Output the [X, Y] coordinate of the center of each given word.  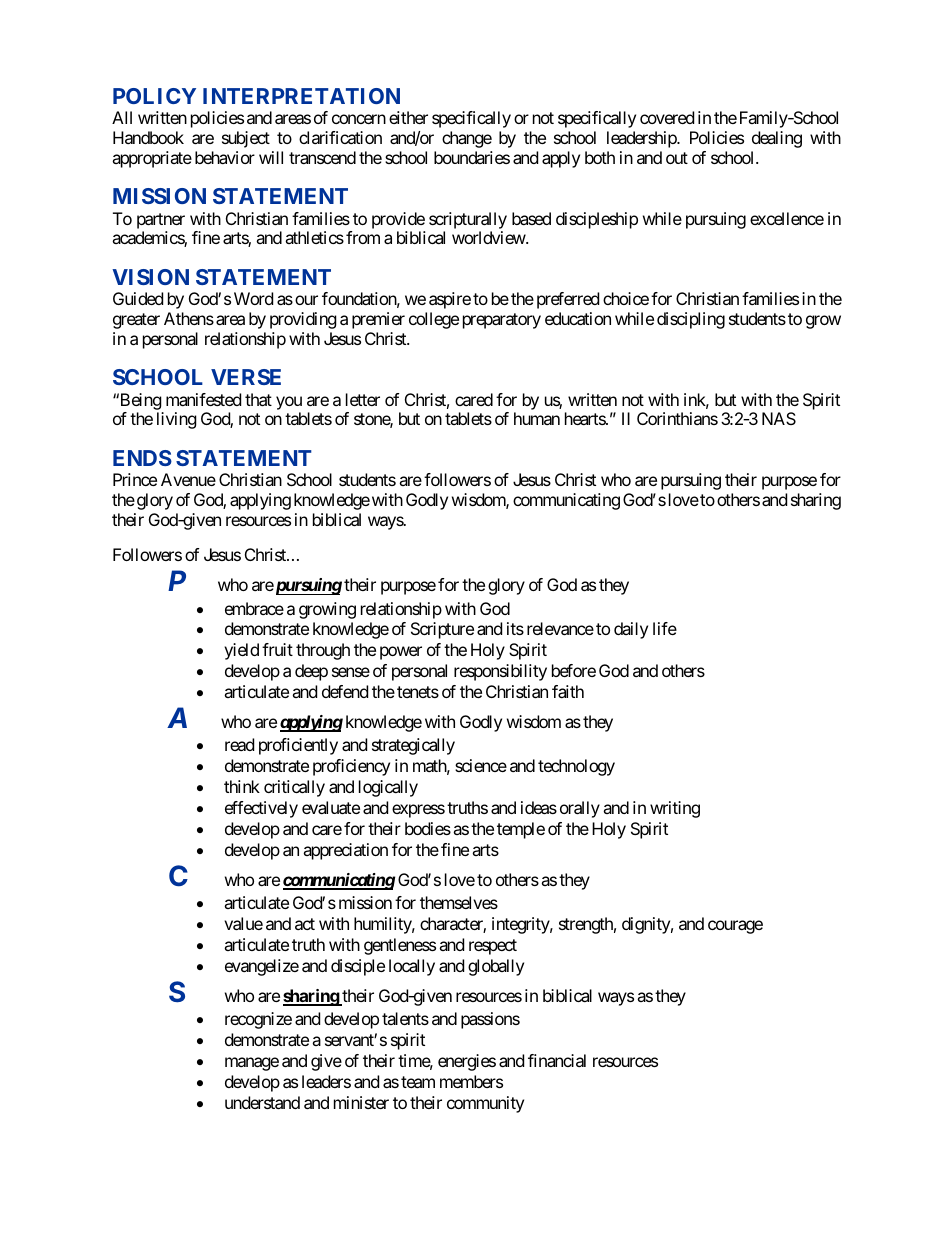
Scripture [442, 630]
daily [631, 630]
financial [557, 1060]
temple [521, 830]
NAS [779, 418]
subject [246, 139]
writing [675, 809]
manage [252, 1064]
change [467, 139]
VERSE [246, 377]
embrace [254, 608]
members [471, 1081]
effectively [261, 809]
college [434, 320]
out [677, 158]
